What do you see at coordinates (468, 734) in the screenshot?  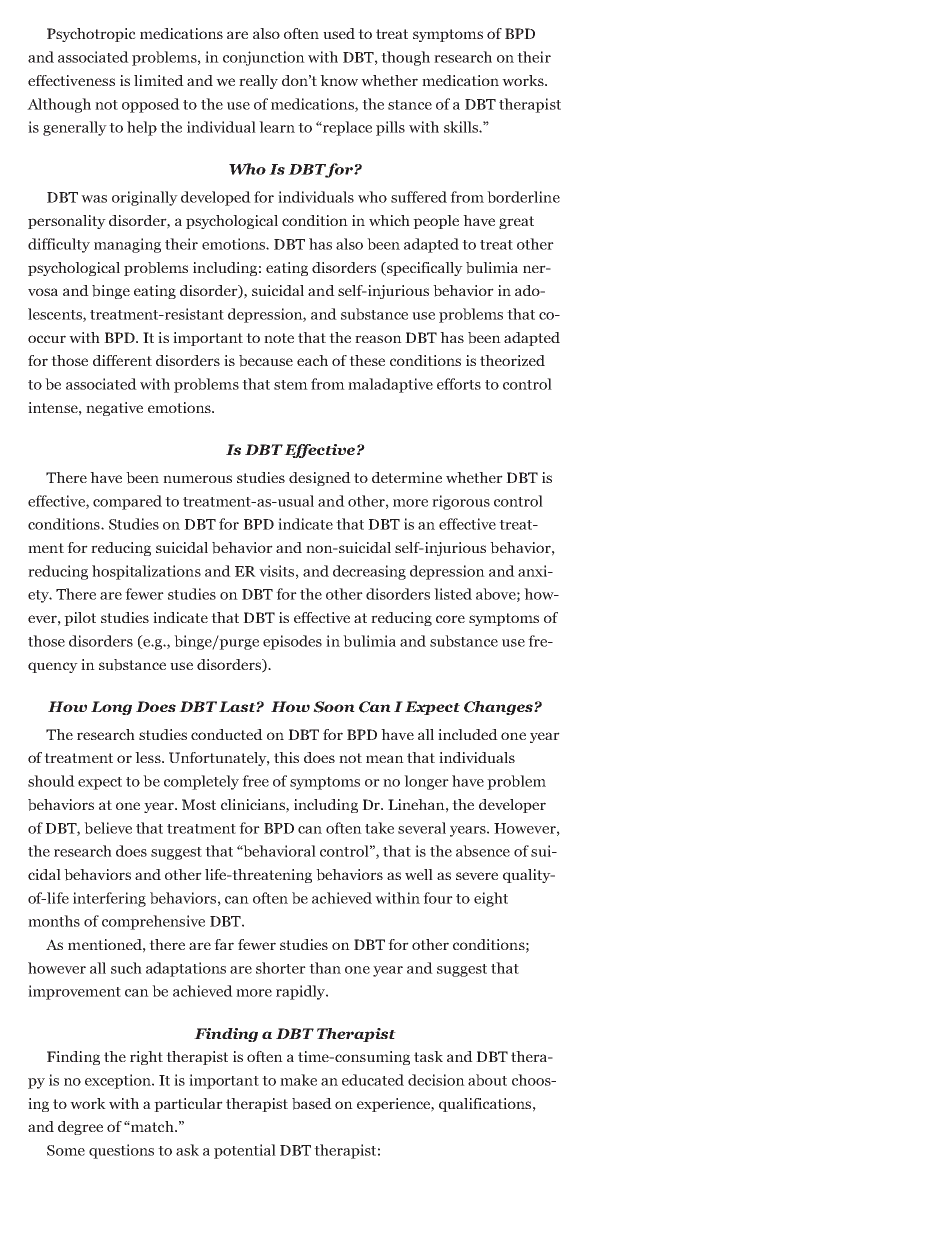 I see `included` at bounding box center [468, 734].
